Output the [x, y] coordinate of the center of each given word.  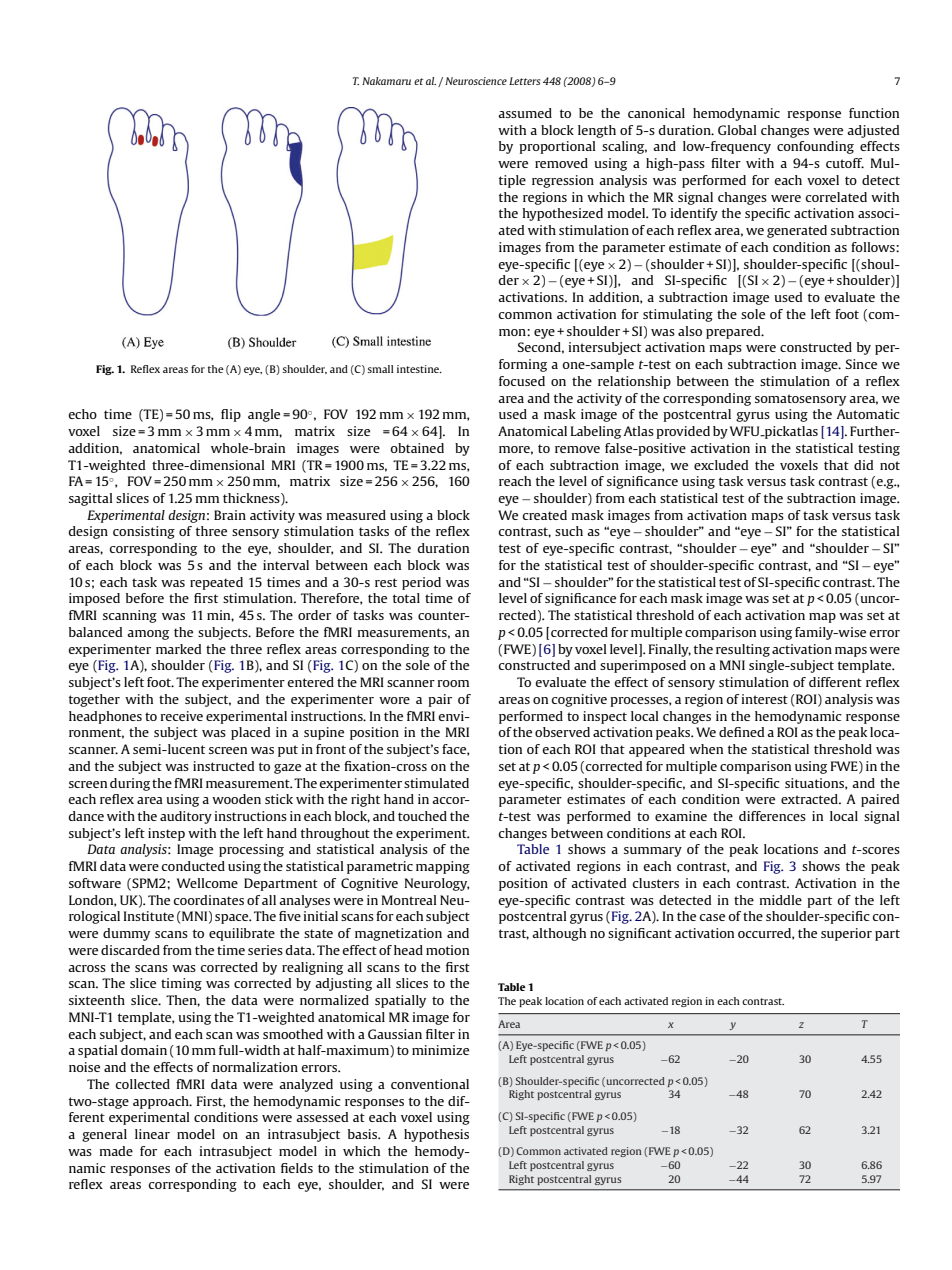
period [421, 583]
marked [178, 649]
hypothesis [436, 1135]
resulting [743, 650]
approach [162, 1102]
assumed [525, 113]
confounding [815, 147]
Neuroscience [476, 81]
